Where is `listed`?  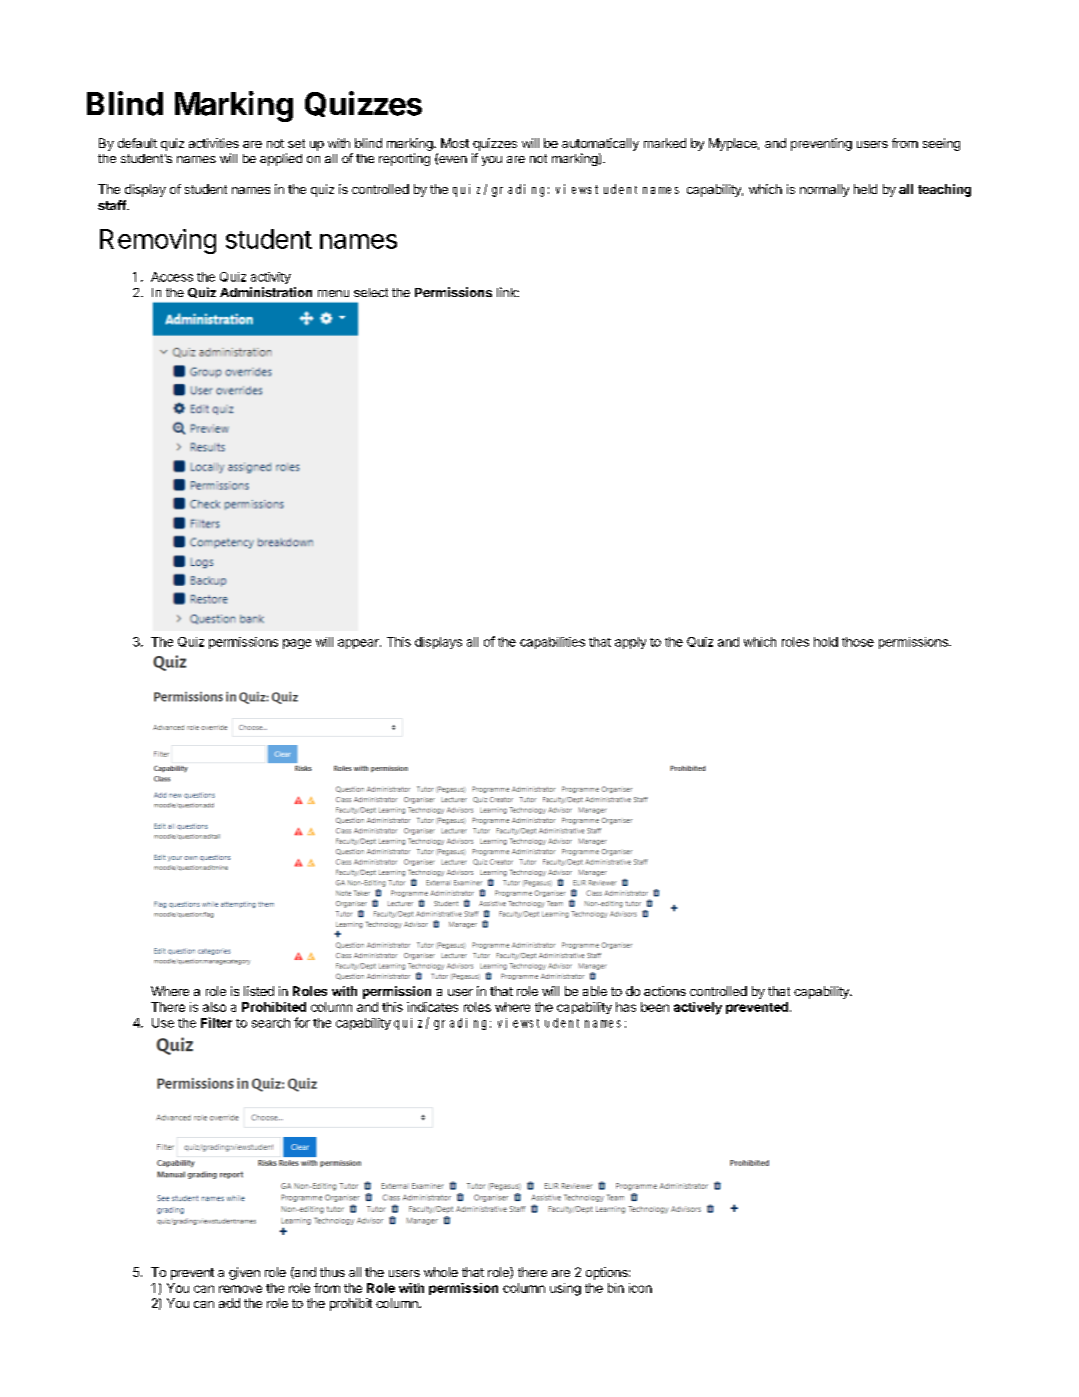
listed is located at coordinates (259, 991).
